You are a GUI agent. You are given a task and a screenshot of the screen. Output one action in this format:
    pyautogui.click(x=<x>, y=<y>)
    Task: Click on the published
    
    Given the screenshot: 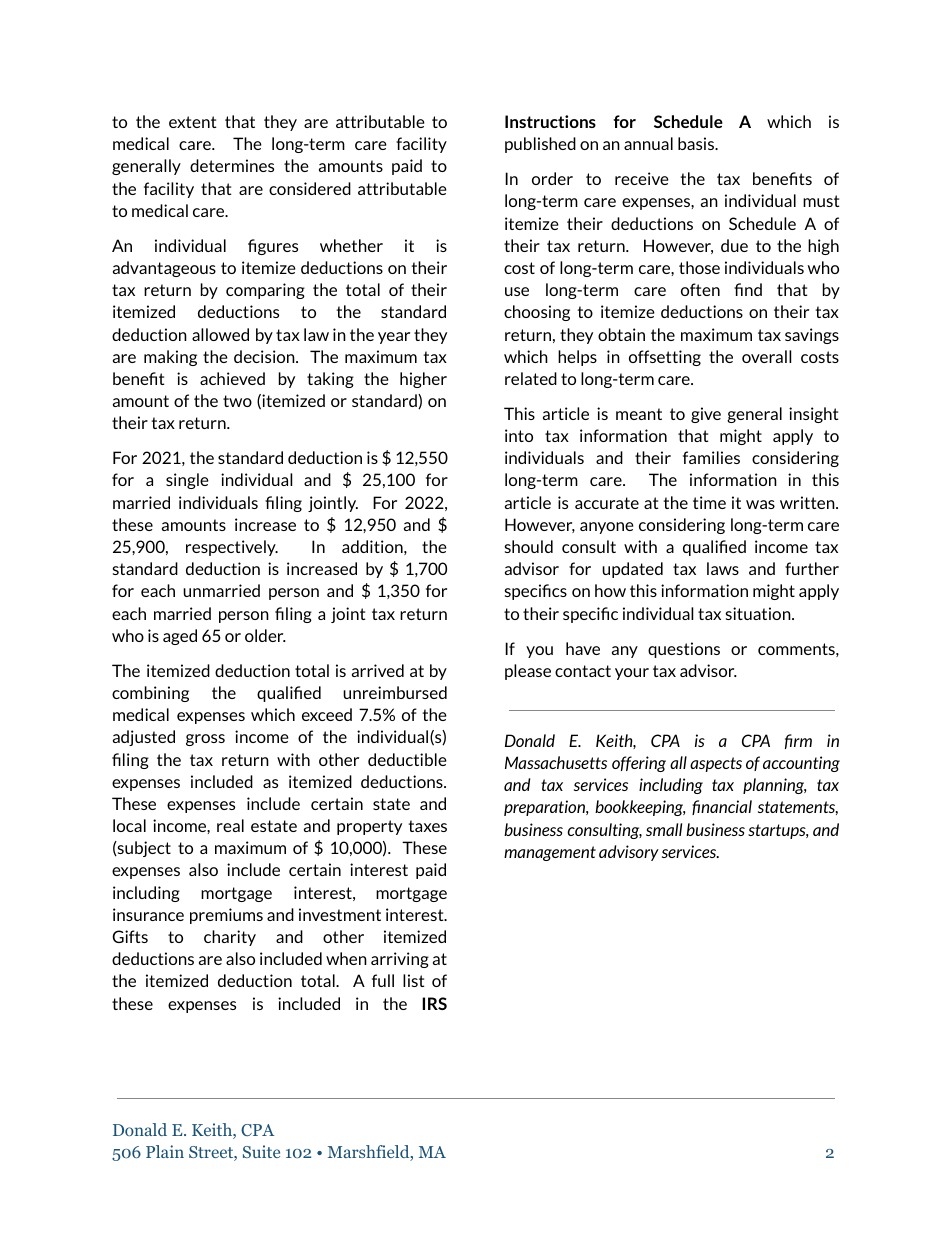 What is the action you would take?
    pyautogui.click(x=540, y=145)
